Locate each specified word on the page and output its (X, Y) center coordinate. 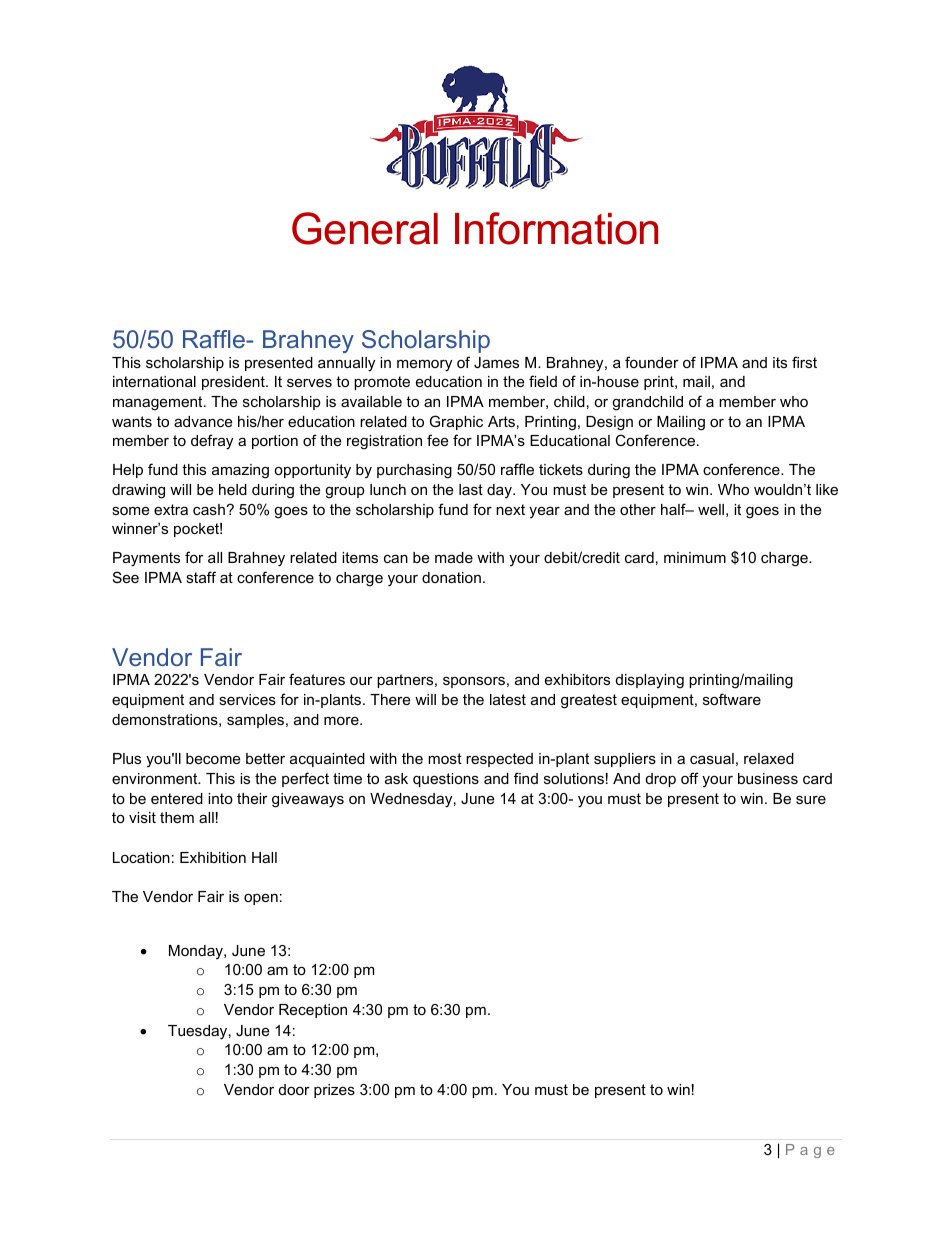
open (261, 899)
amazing (240, 471)
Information (556, 228)
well (711, 509)
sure (811, 799)
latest (508, 699)
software (732, 699)
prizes (334, 1091)
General (365, 228)
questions (446, 780)
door (294, 1089)
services (247, 699)
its (780, 362)
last (471, 489)
